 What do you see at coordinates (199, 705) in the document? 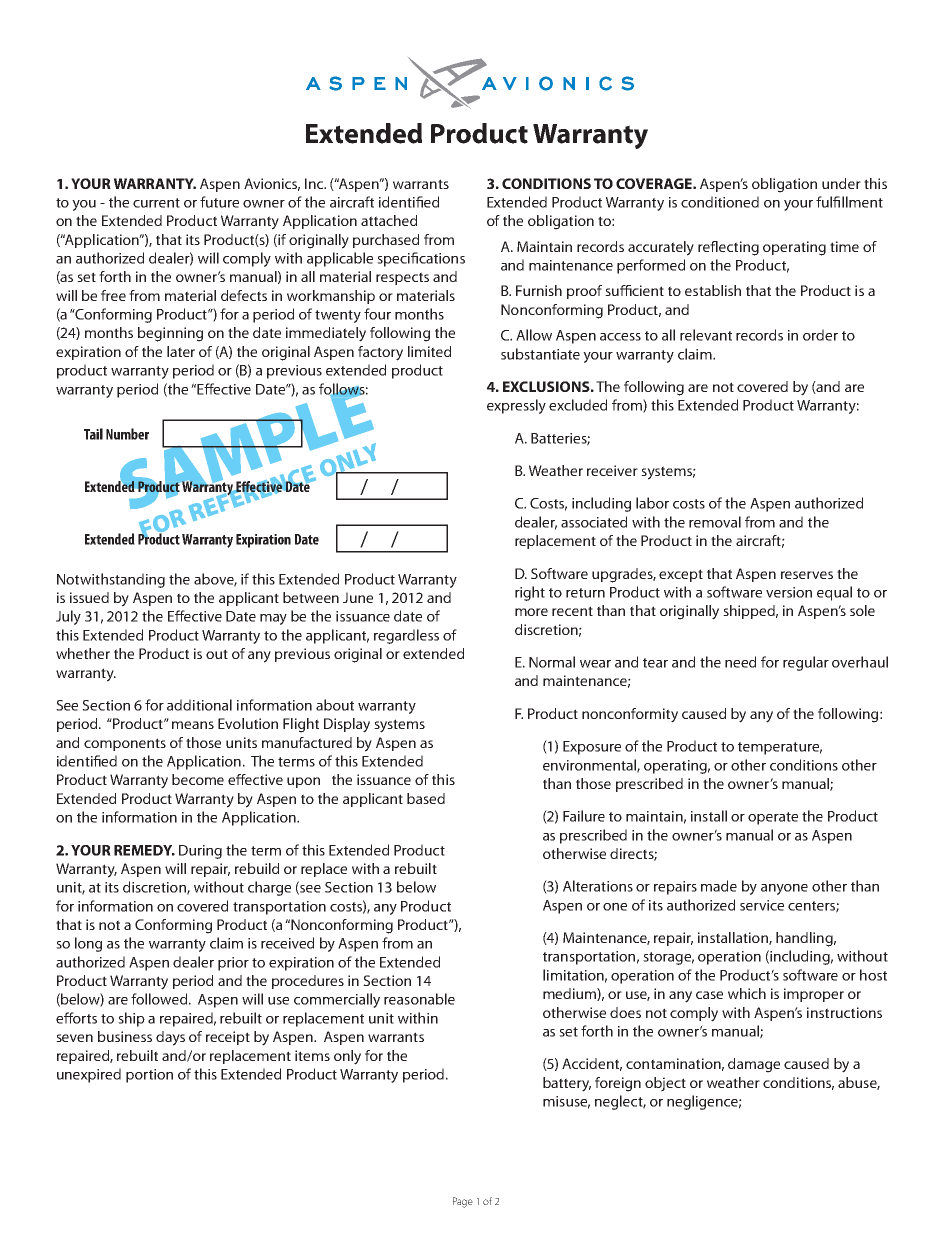
I see `additional` at bounding box center [199, 705].
